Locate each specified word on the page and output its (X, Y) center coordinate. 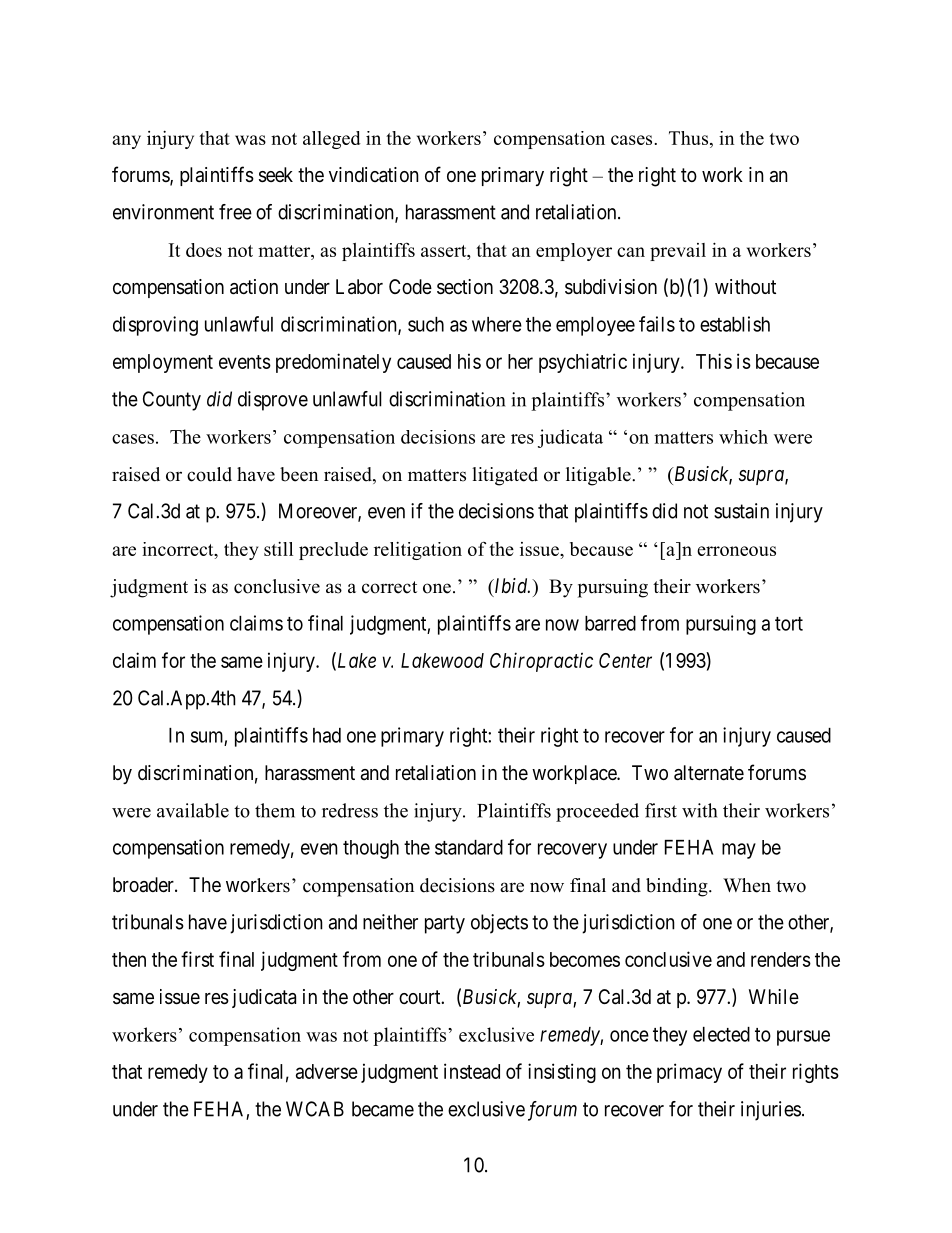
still (278, 549)
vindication (374, 175)
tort (789, 624)
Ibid (511, 587)
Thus (688, 138)
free (235, 212)
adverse (327, 1071)
